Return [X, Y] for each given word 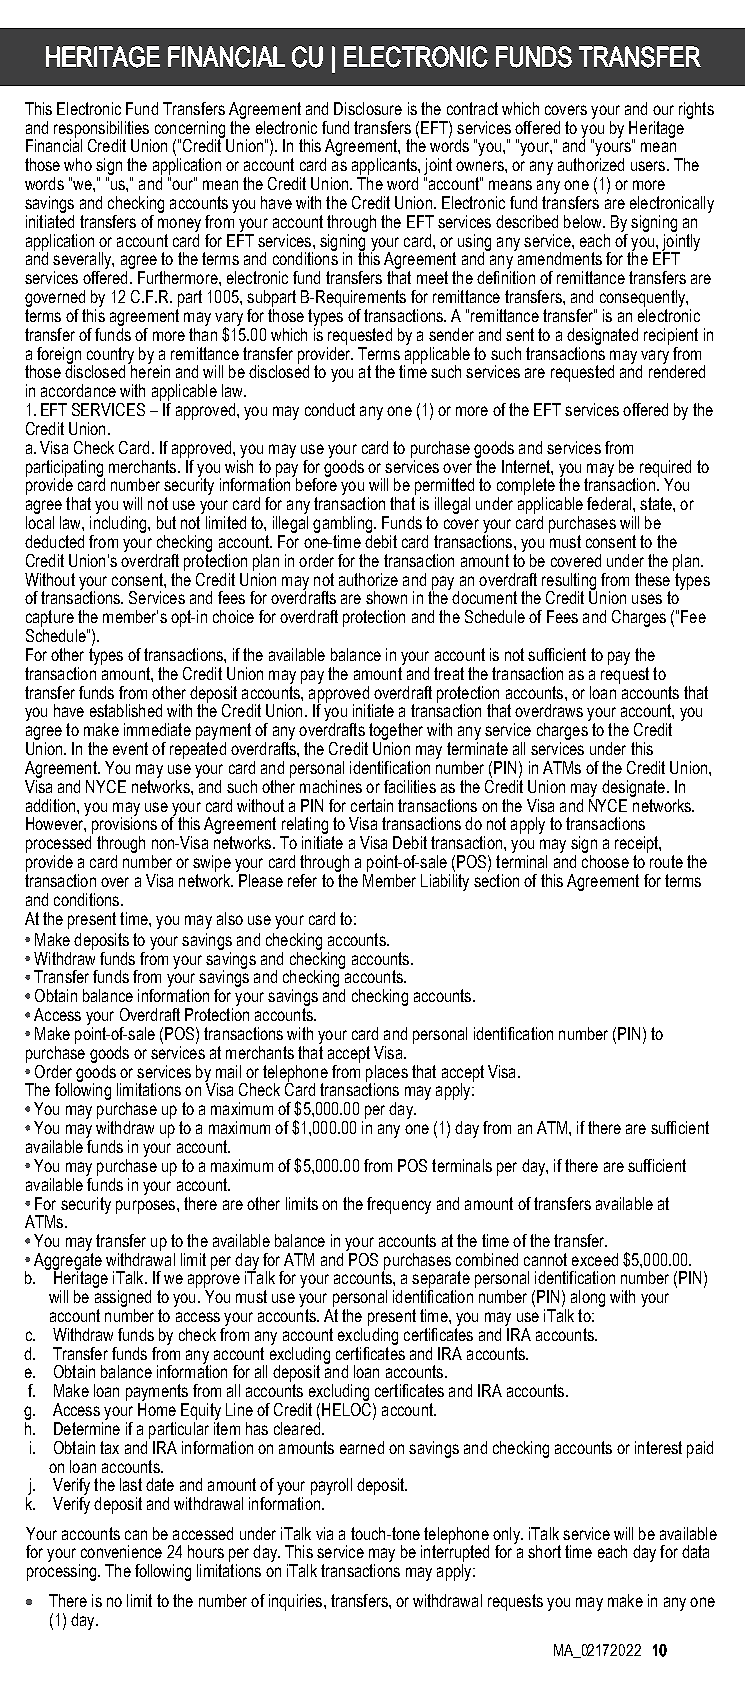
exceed [595, 1259]
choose [605, 861]
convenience [121, 1551]
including [119, 524]
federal [610, 503]
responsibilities [102, 130]
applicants [385, 166]
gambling [344, 524]
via [324, 1533]
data [695, 1551]
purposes [147, 1207]
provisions [124, 824]
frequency [399, 1205]
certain [372, 805]
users [649, 166]
